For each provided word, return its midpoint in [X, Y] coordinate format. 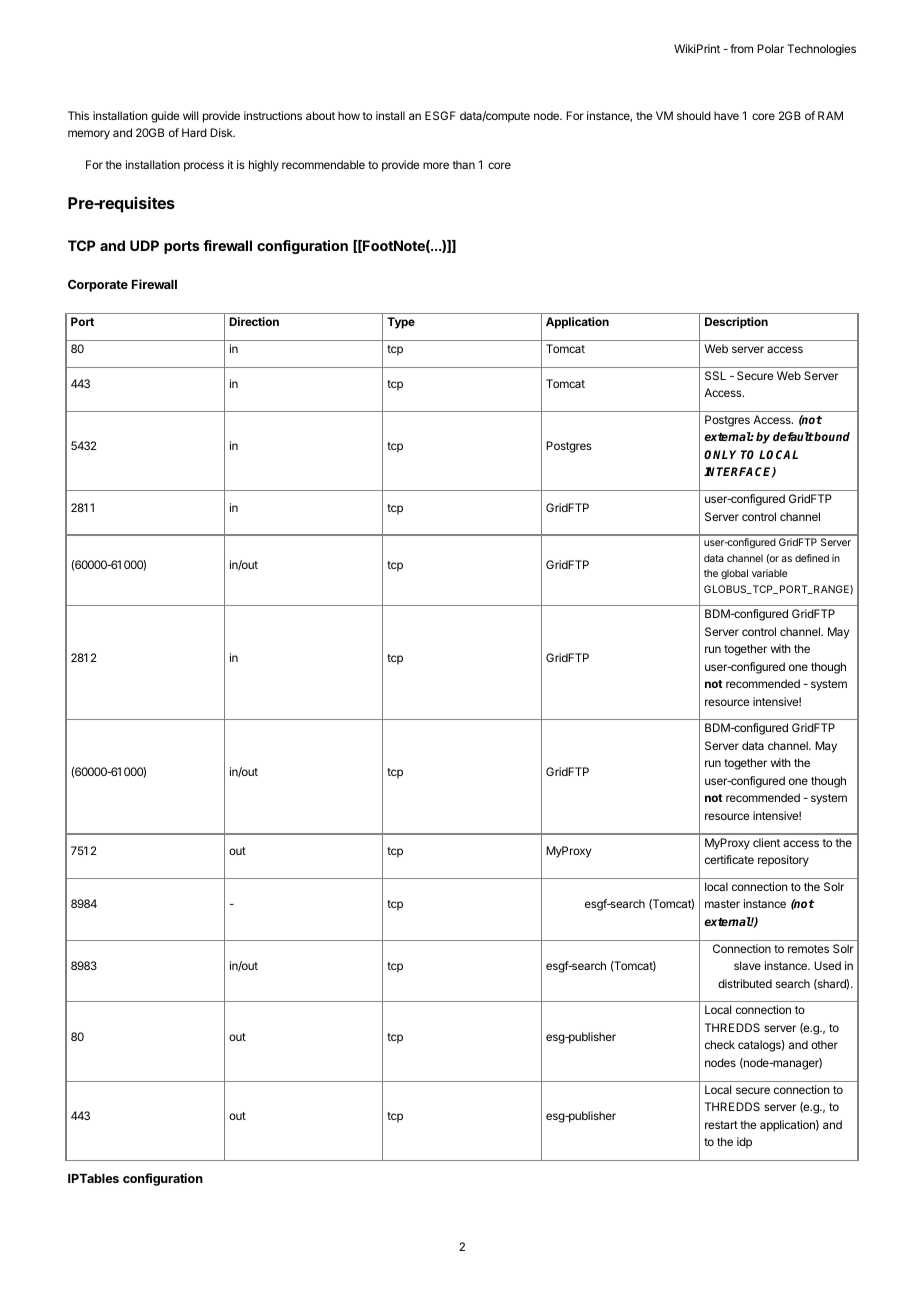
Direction [254, 321]
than [464, 164]
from [741, 48]
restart [721, 1125]
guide [165, 117]
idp [744, 1143]
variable [769, 573]
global [734, 574]
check [720, 1044]
